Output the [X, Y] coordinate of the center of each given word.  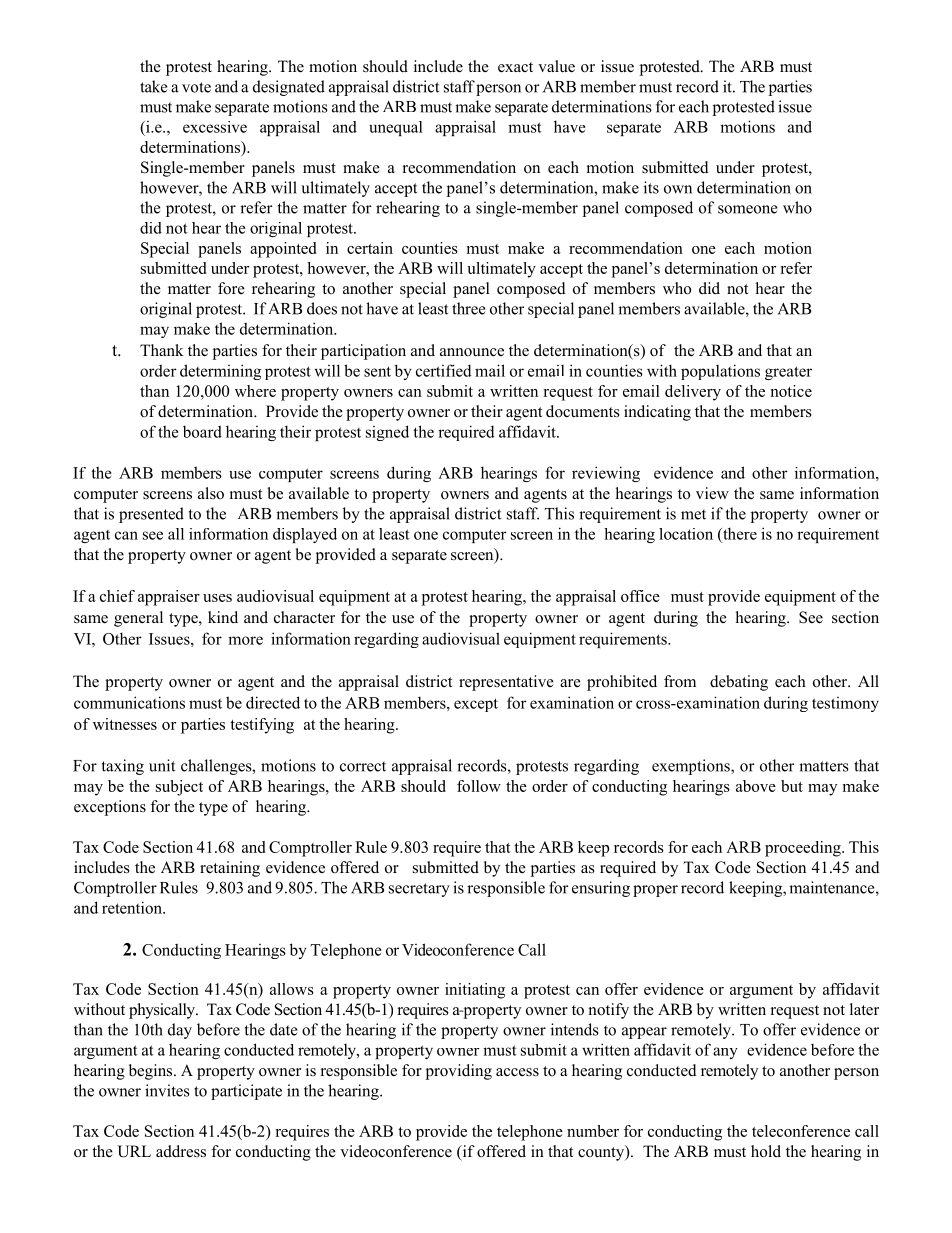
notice [791, 391]
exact [515, 67]
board [202, 431]
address [181, 1151]
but [792, 786]
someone [747, 209]
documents [583, 411]
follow [479, 786]
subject [179, 788]
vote [196, 87]
